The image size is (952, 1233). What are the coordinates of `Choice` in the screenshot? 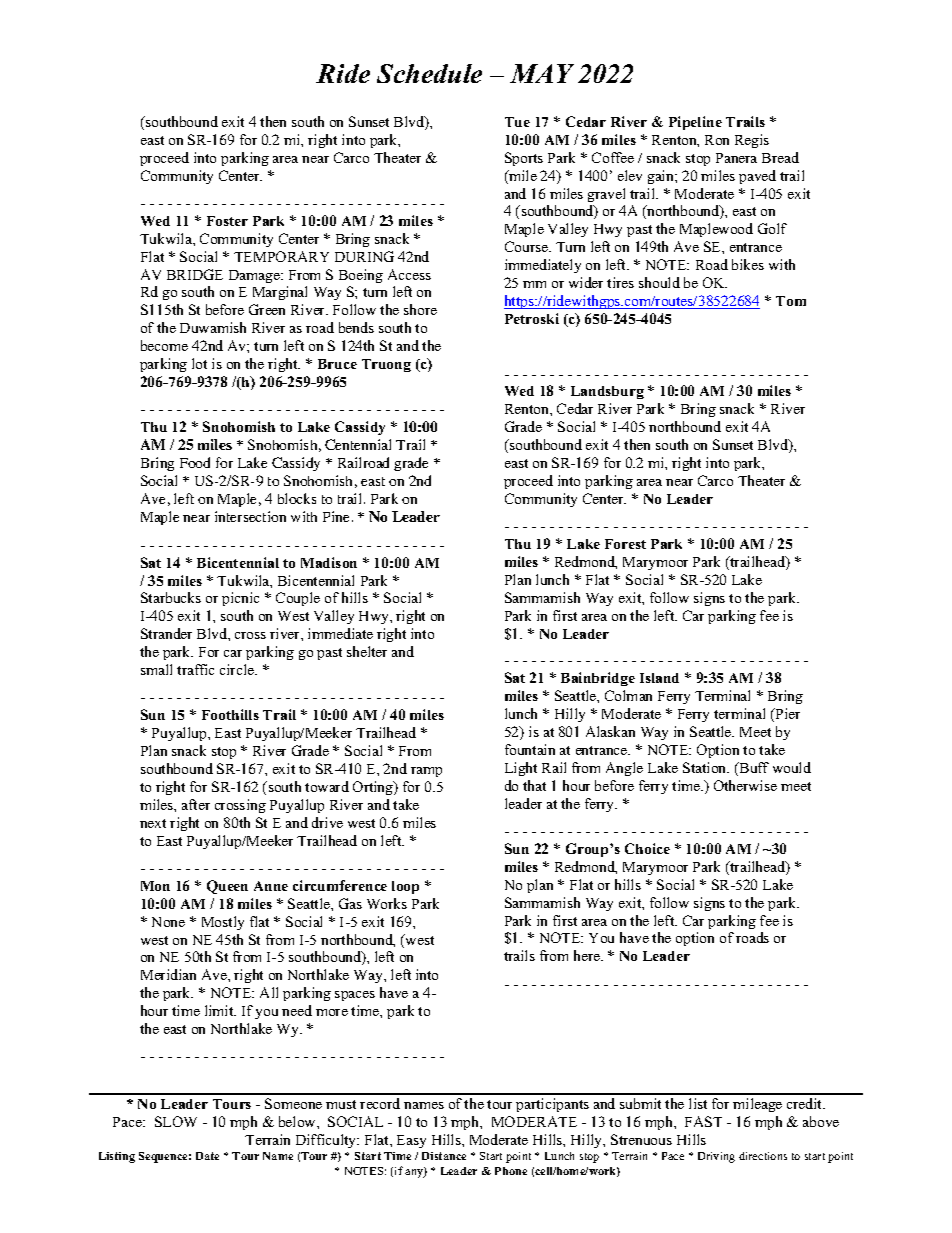 It's located at (647, 848).
